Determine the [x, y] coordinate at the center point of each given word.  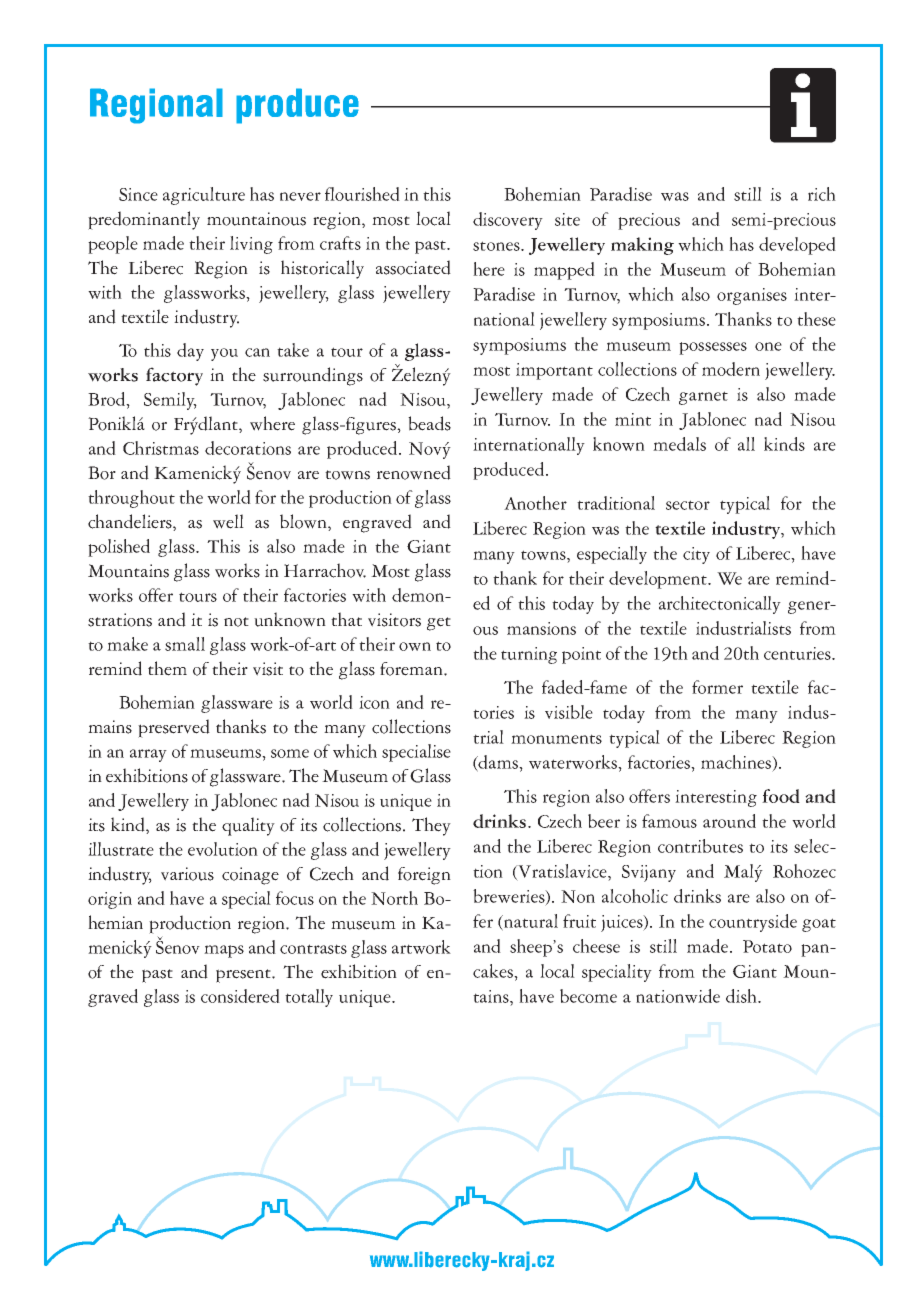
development [659, 580]
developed [797, 246]
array [148, 755]
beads [429, 423]
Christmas [161, 448]
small [185, 644]
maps [224, 951]
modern [731, 369]
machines [737, 762]
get [439, 624]
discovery [508, 221]
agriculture [204, 196]
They [431, 826]
